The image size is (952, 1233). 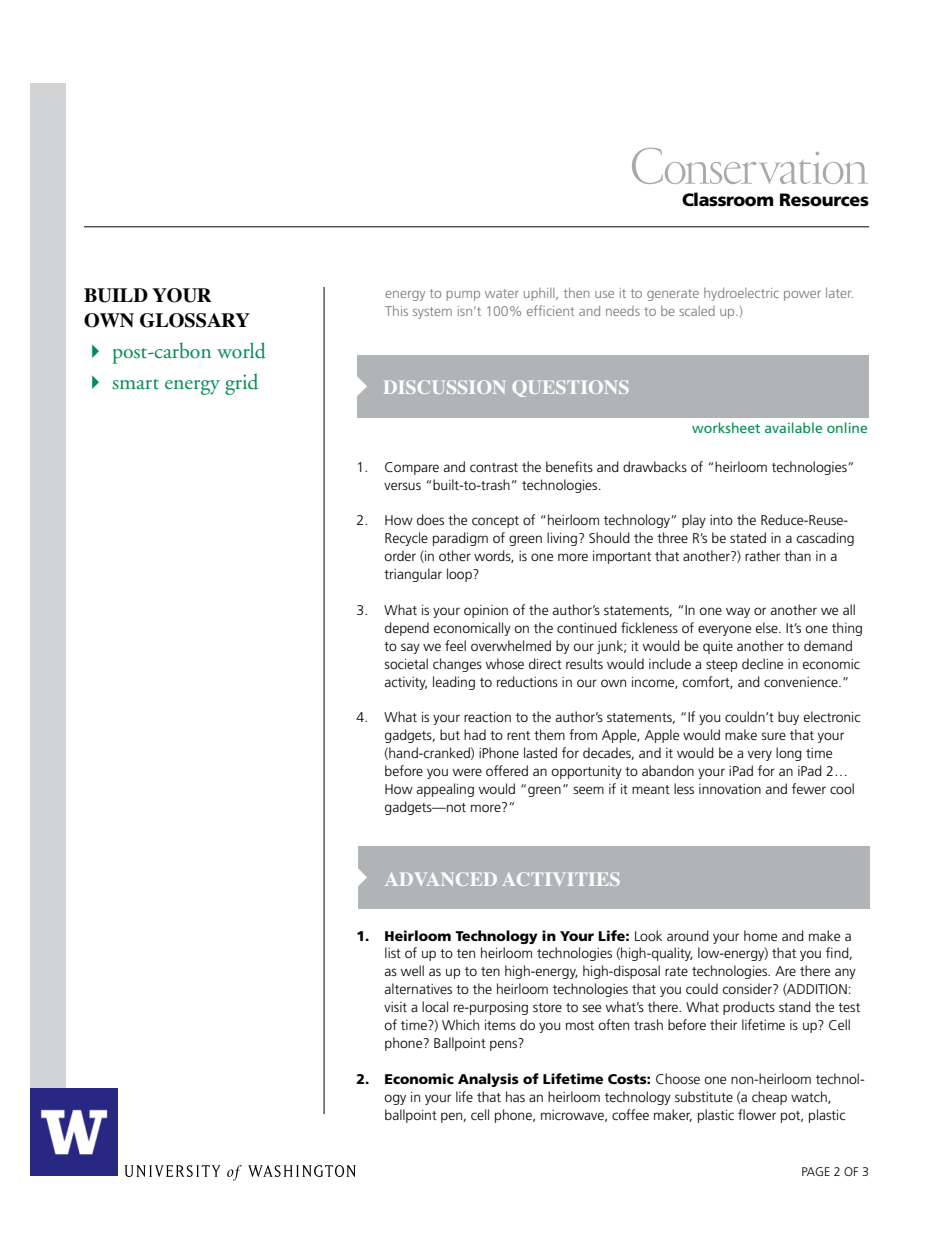 I want to click on visit, so click(x=395, y=1007).
